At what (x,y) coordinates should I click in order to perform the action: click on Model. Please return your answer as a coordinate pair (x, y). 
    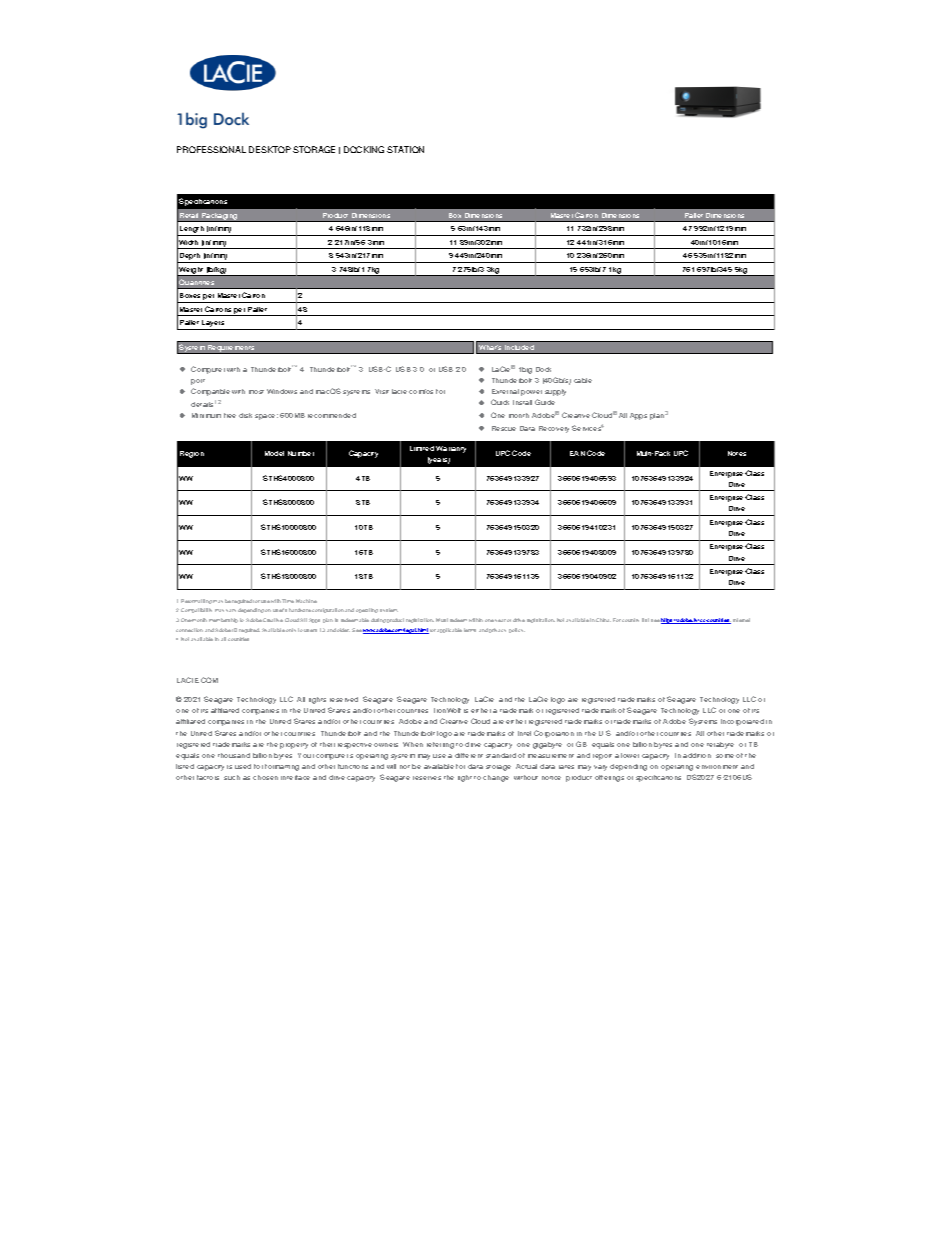
    Looking at the image, I should click on (274, 453).
